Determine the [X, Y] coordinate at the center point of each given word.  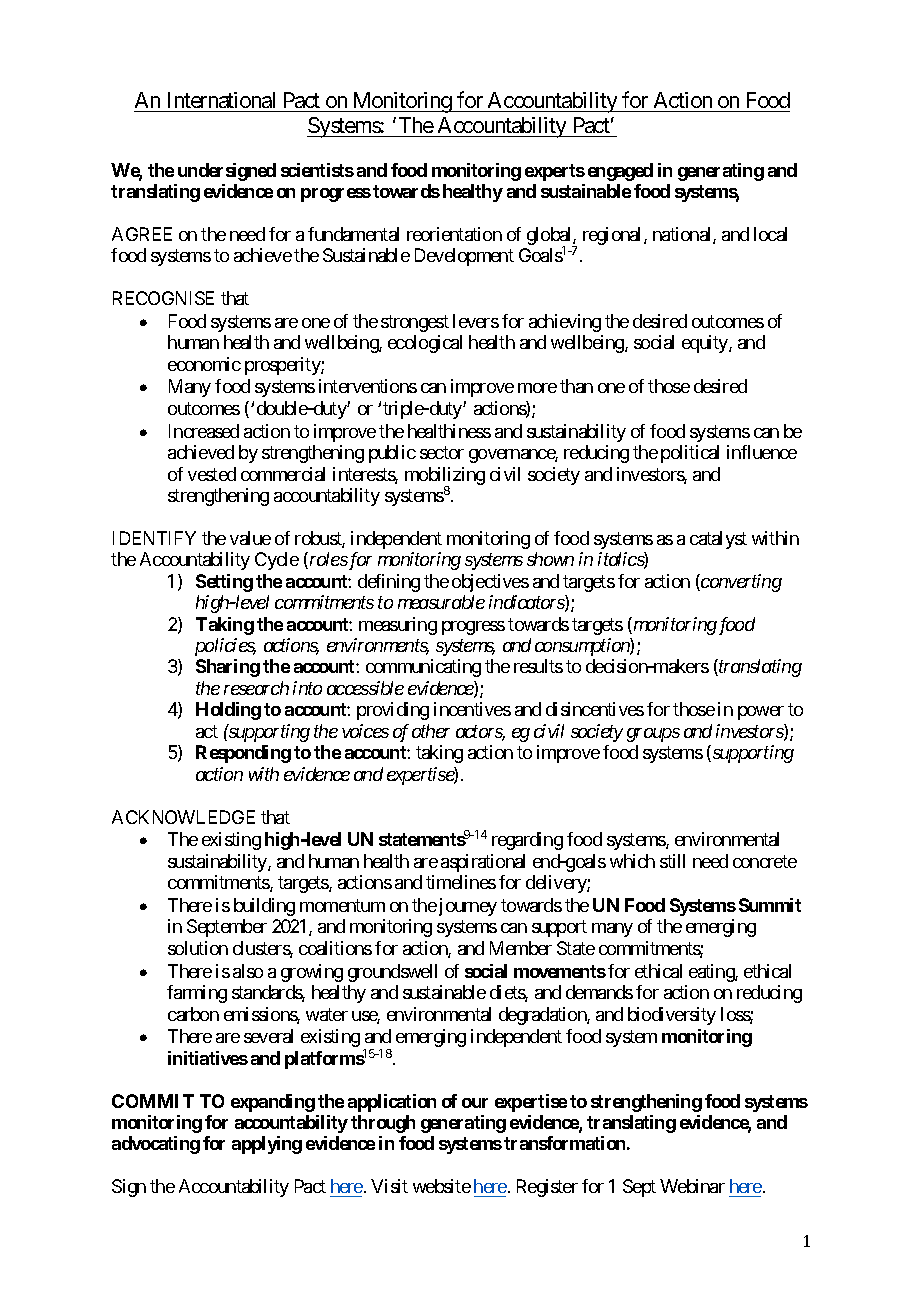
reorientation [454, 234]
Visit [389, 1186]
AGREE [142, 234]
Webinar [692, 1186]
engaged [620, 172]
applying [267, 1145]
